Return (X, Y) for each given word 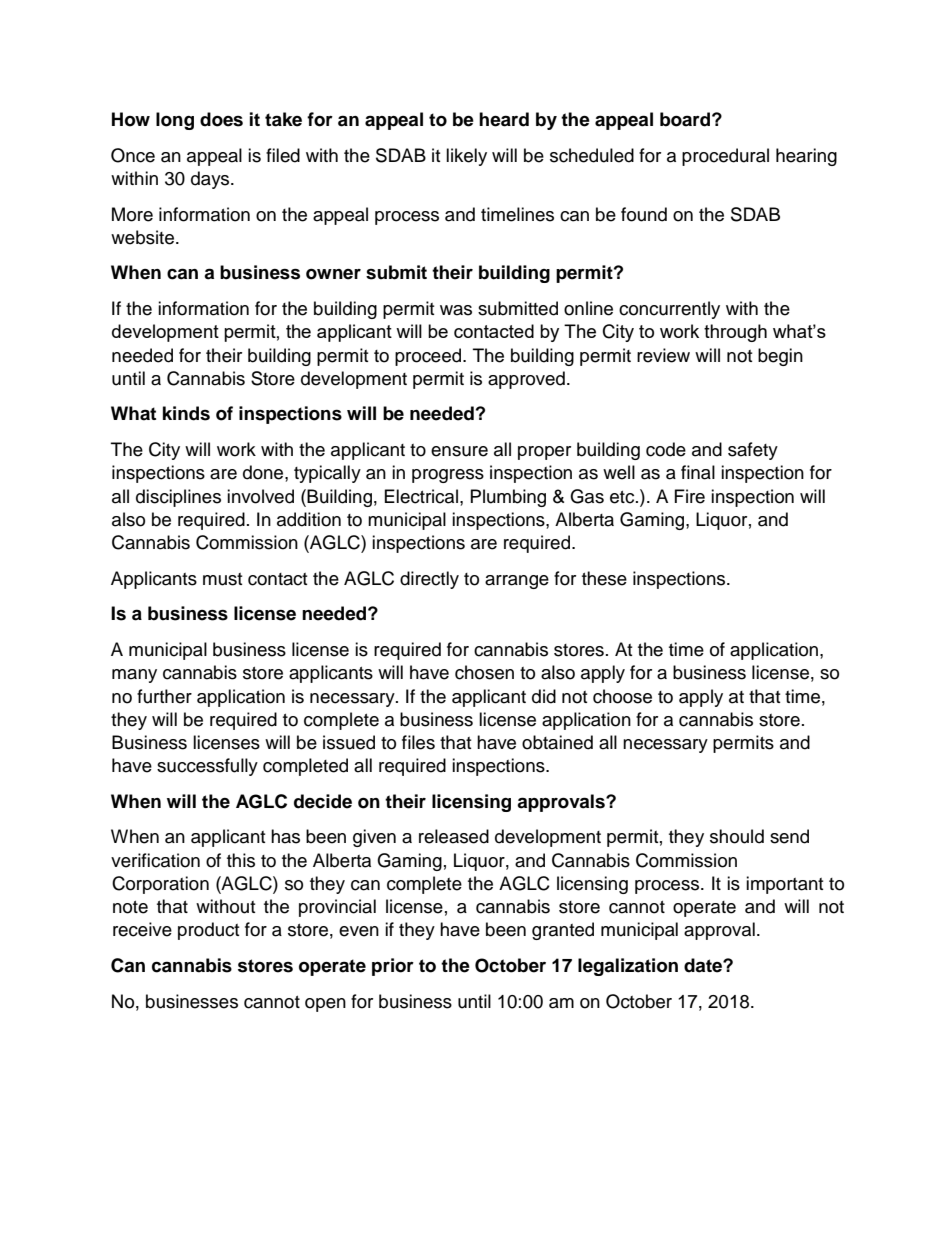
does (221, 119)
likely (466, 157)
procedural (725, 157)
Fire (690, 496)
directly (429, 580)
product (208, 931)
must (222, 579)
